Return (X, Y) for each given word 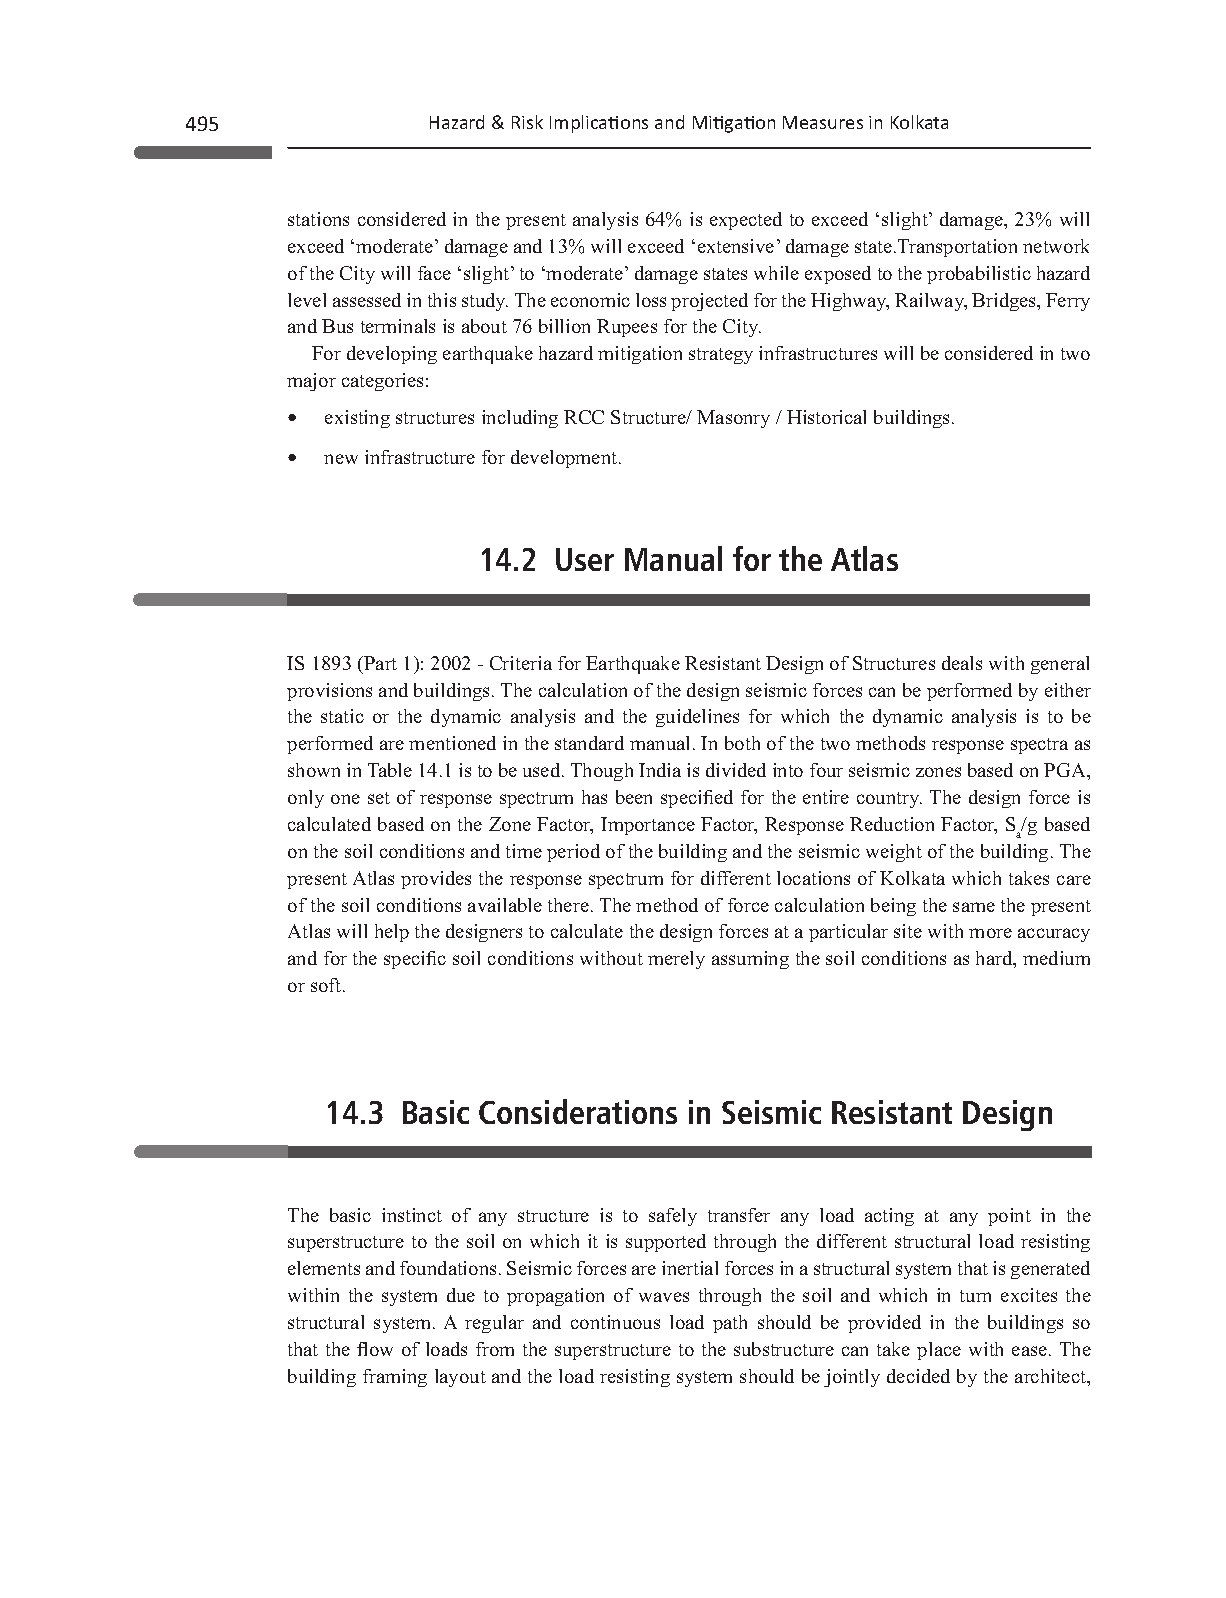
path (730, 1324)
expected (746, 221)
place (939, 1351)
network (1056, 246)
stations (318, 219)
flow (375, 1349)
